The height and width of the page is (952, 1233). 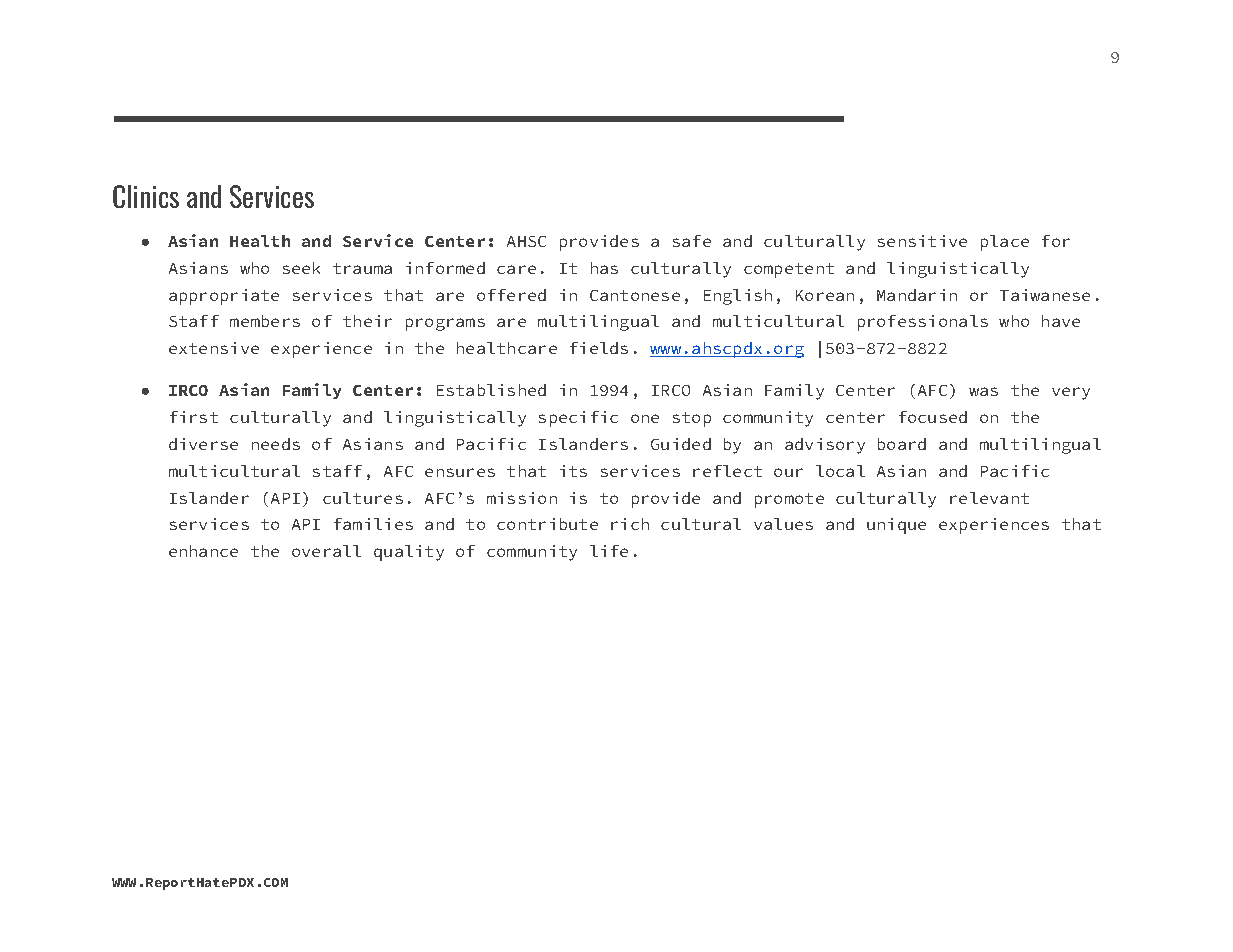 What do you see at coordinates (635, 295) in the page?
I see `Cantonese` at bounding box center [635, 295].
